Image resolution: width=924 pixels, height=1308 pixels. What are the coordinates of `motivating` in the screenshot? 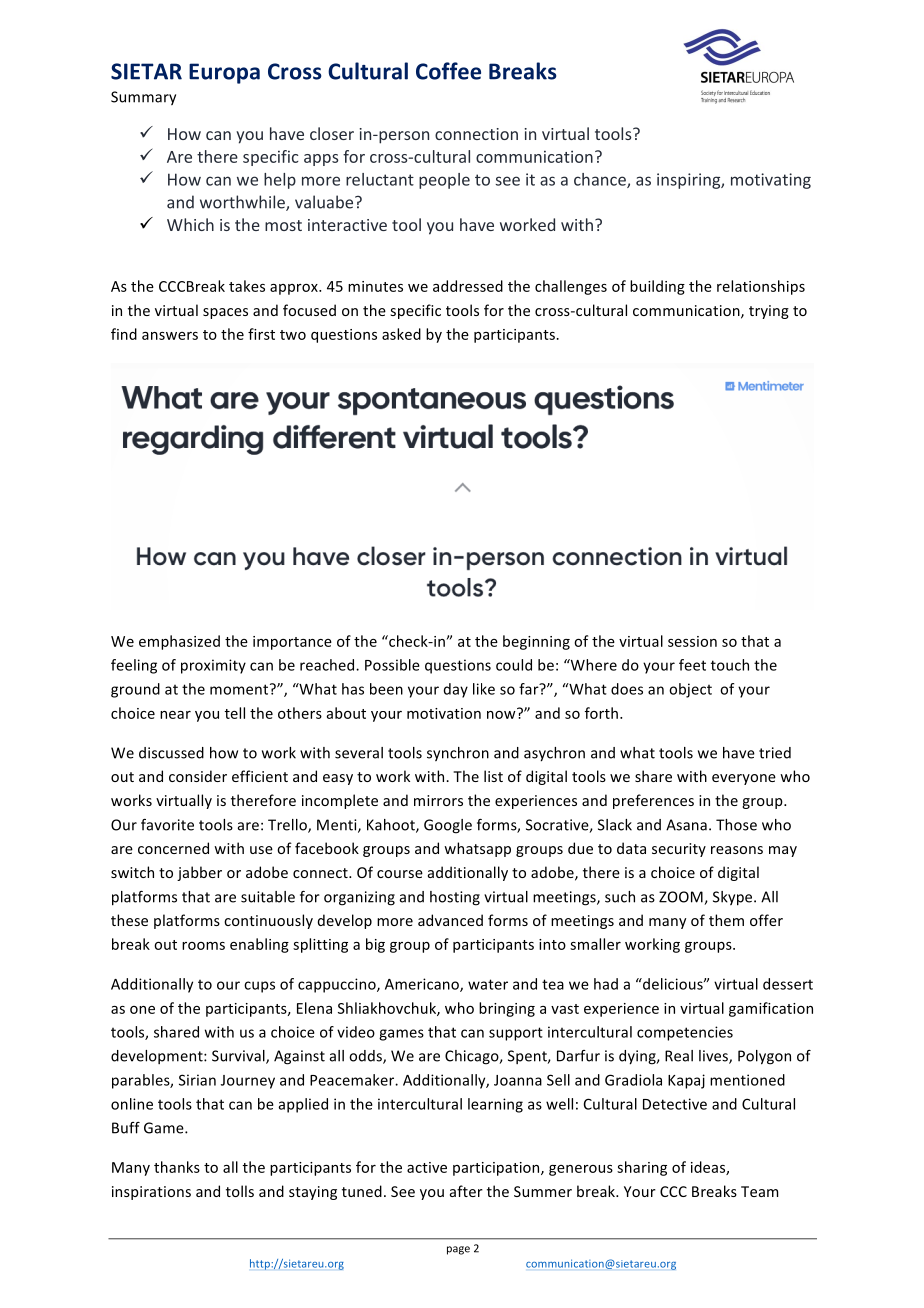 It's located at (771, 181).
